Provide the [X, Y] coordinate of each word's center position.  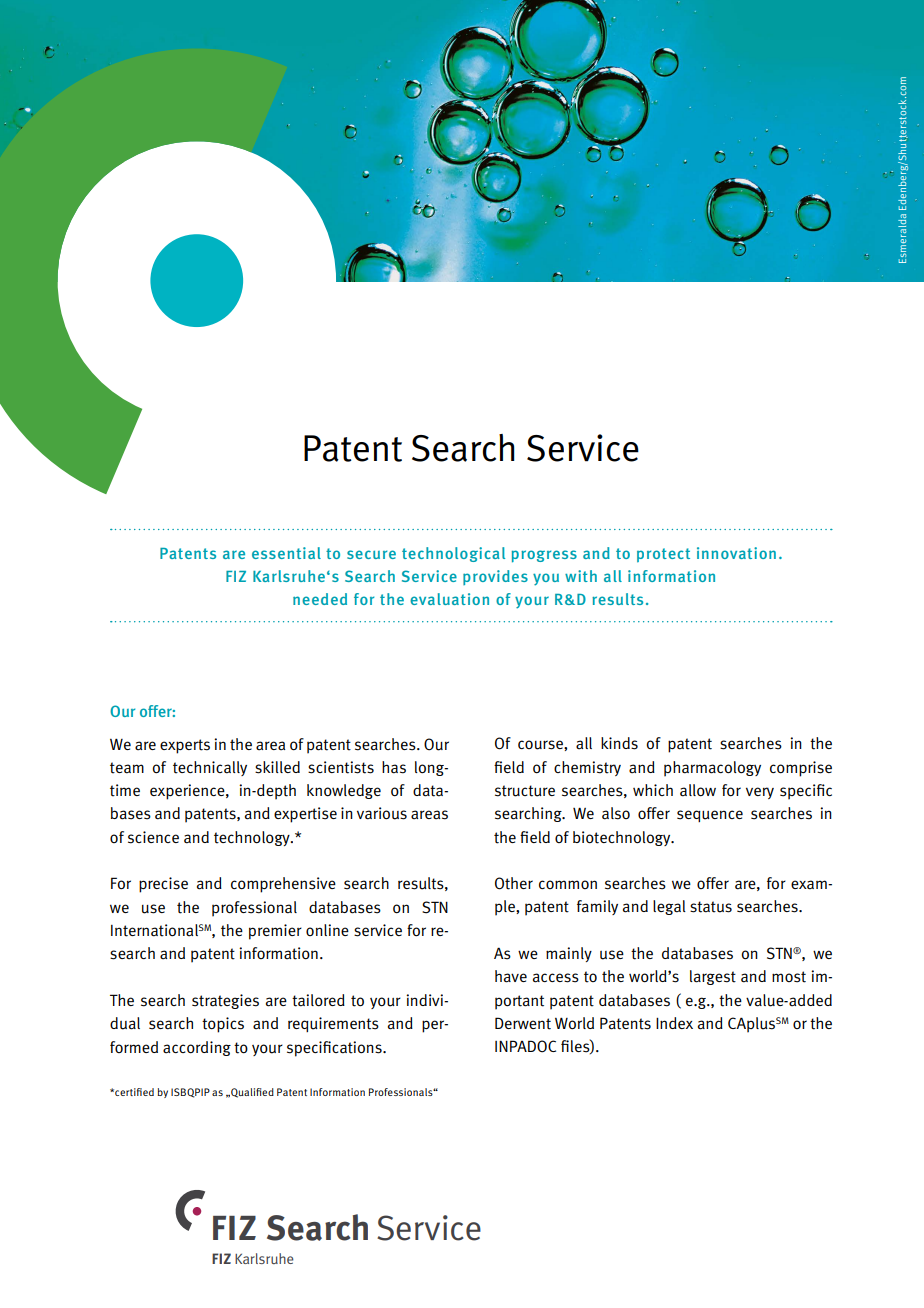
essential [286, 553]
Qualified [251, 1093]
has [394, 767]
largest [713, 977]
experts [185, 746]
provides [495, 577]
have [511, 976]
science [153, 837]
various [382, 813]
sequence [710, 816]
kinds [619, 743]
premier [275, 932]
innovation [736, 553]
